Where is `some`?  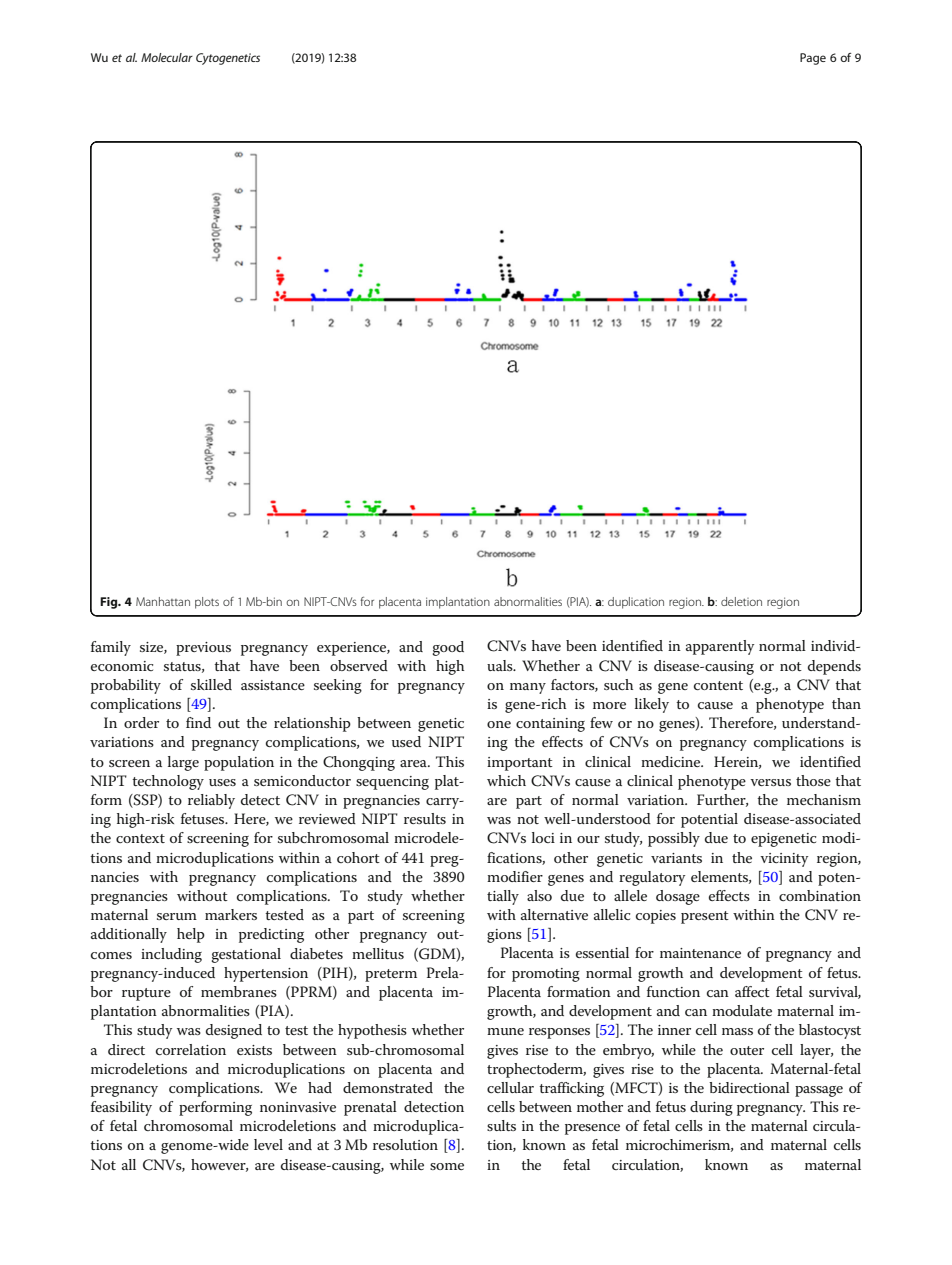
some is located at coordinates (447, 1166).
